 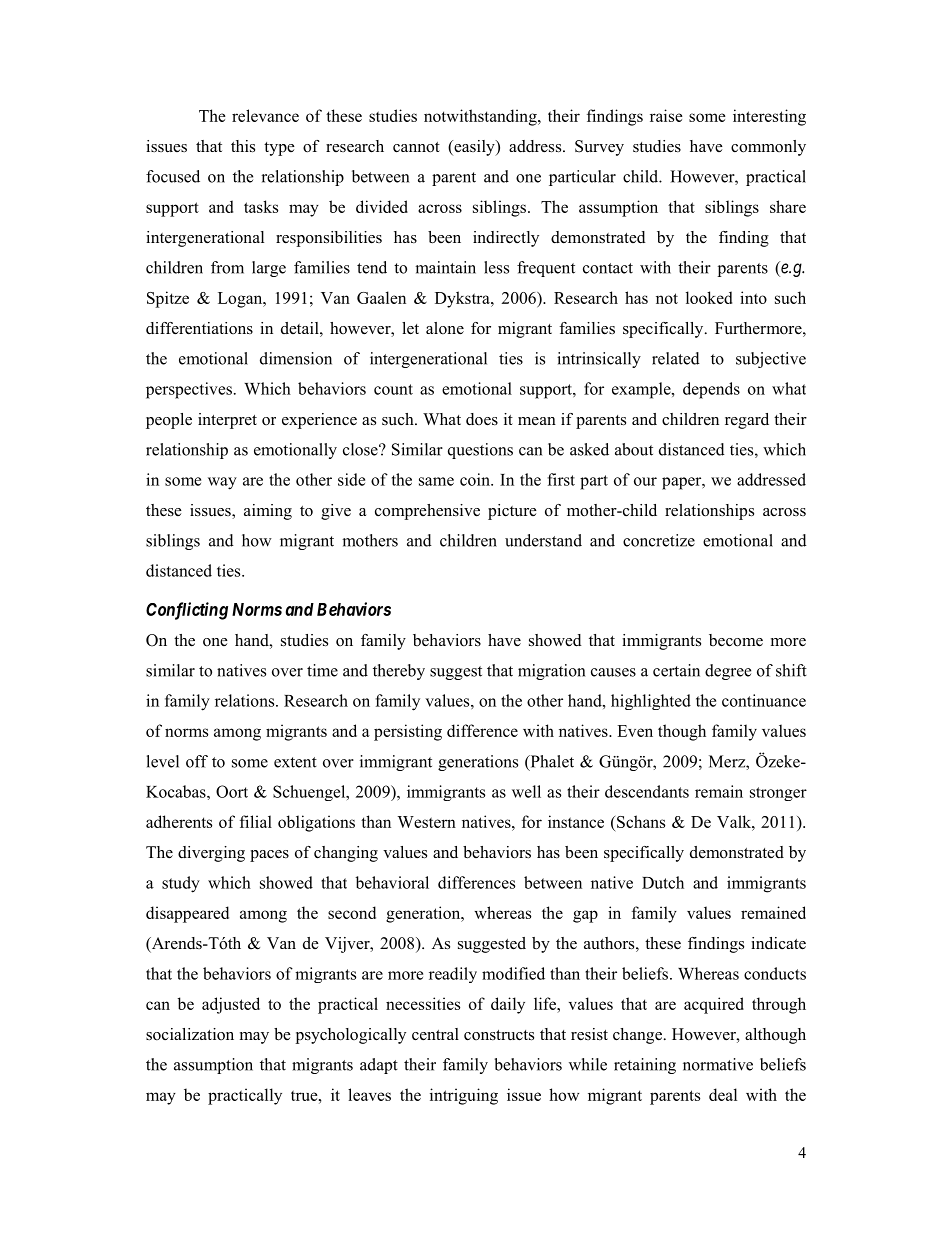 I want to click on interpret, so click(x=227, y=421).
